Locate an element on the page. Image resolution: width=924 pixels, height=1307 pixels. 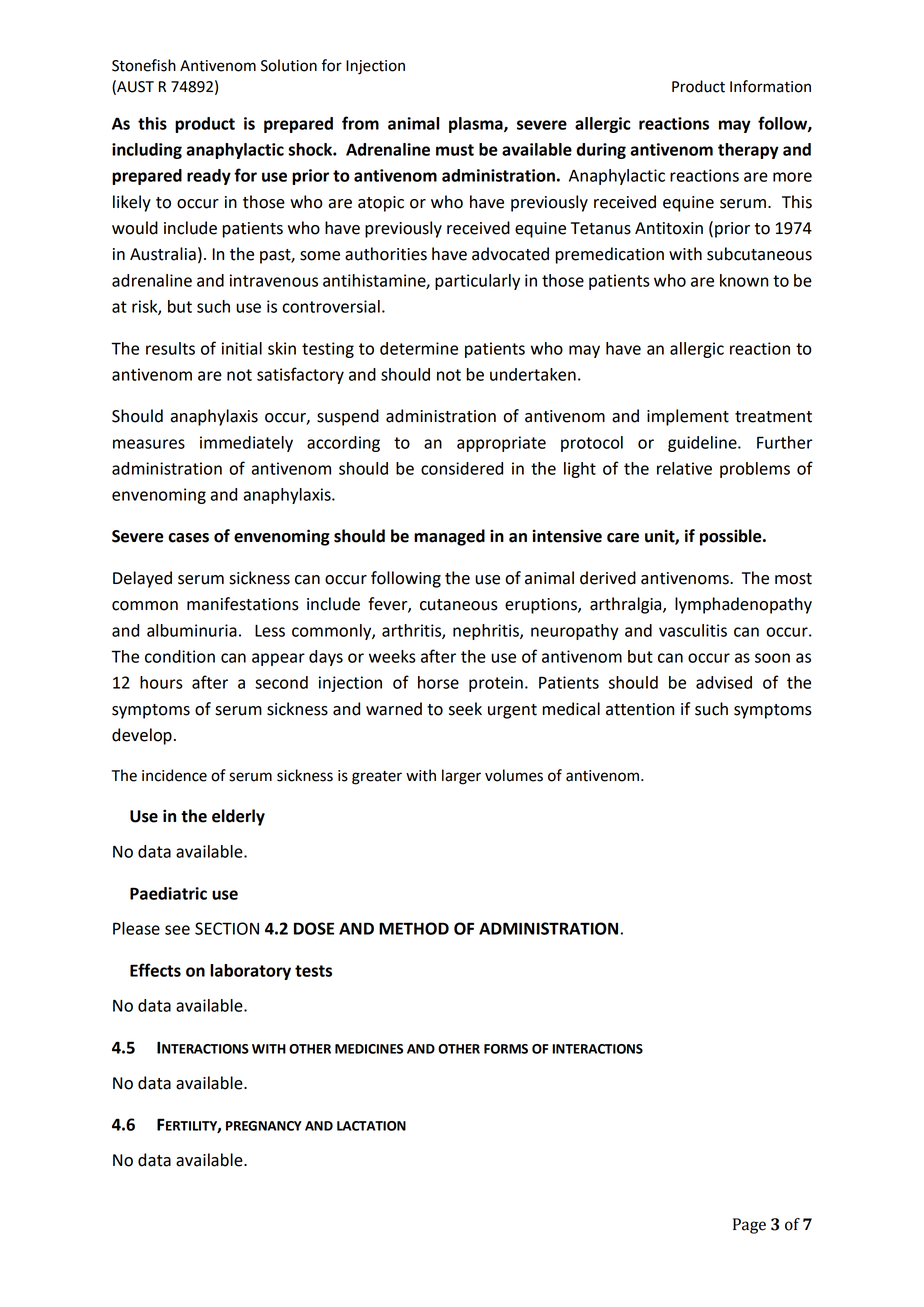
Solution is located at coordinates (289, 65).
